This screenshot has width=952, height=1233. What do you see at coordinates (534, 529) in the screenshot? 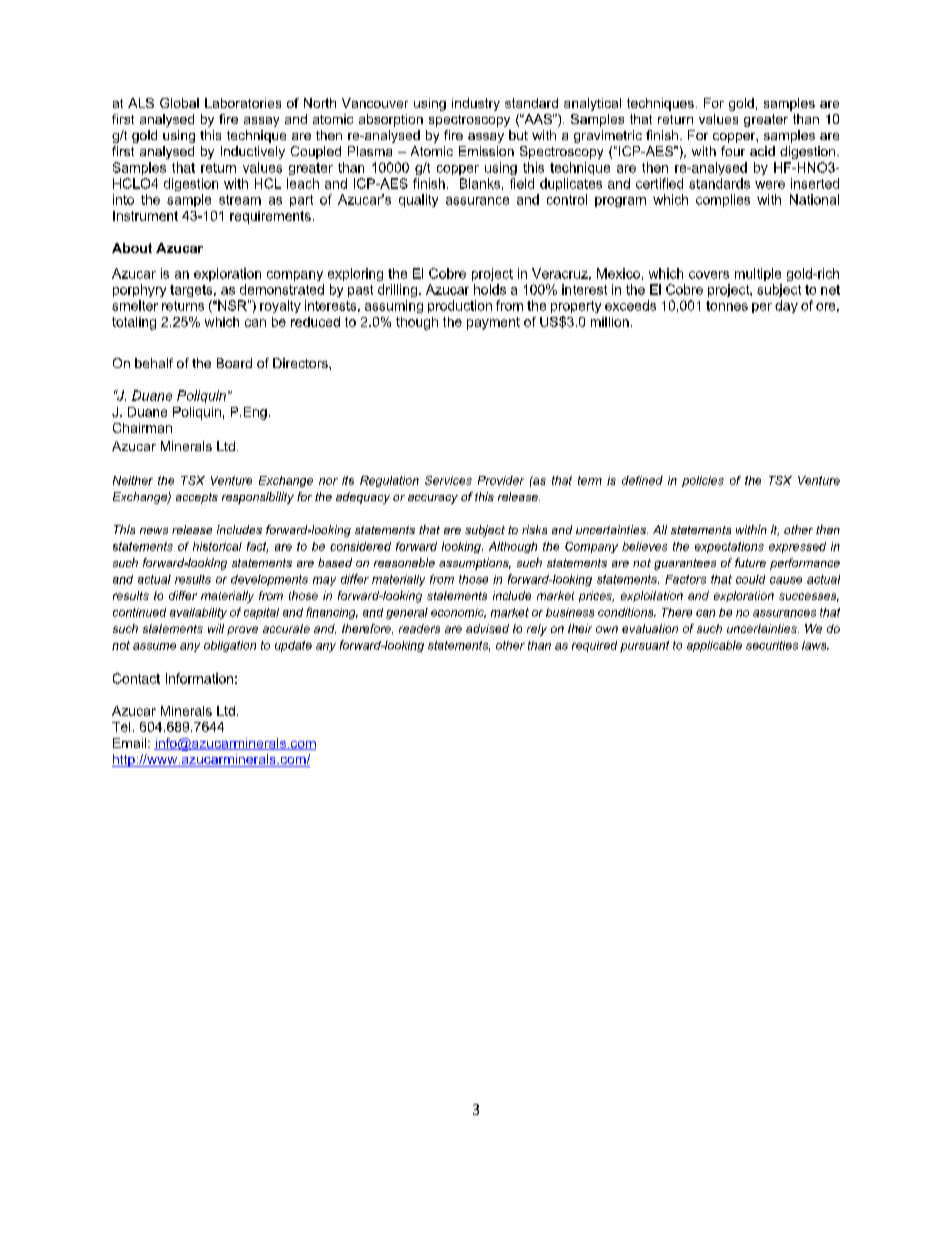
I see `risks` at bounding box center [534, 529].
